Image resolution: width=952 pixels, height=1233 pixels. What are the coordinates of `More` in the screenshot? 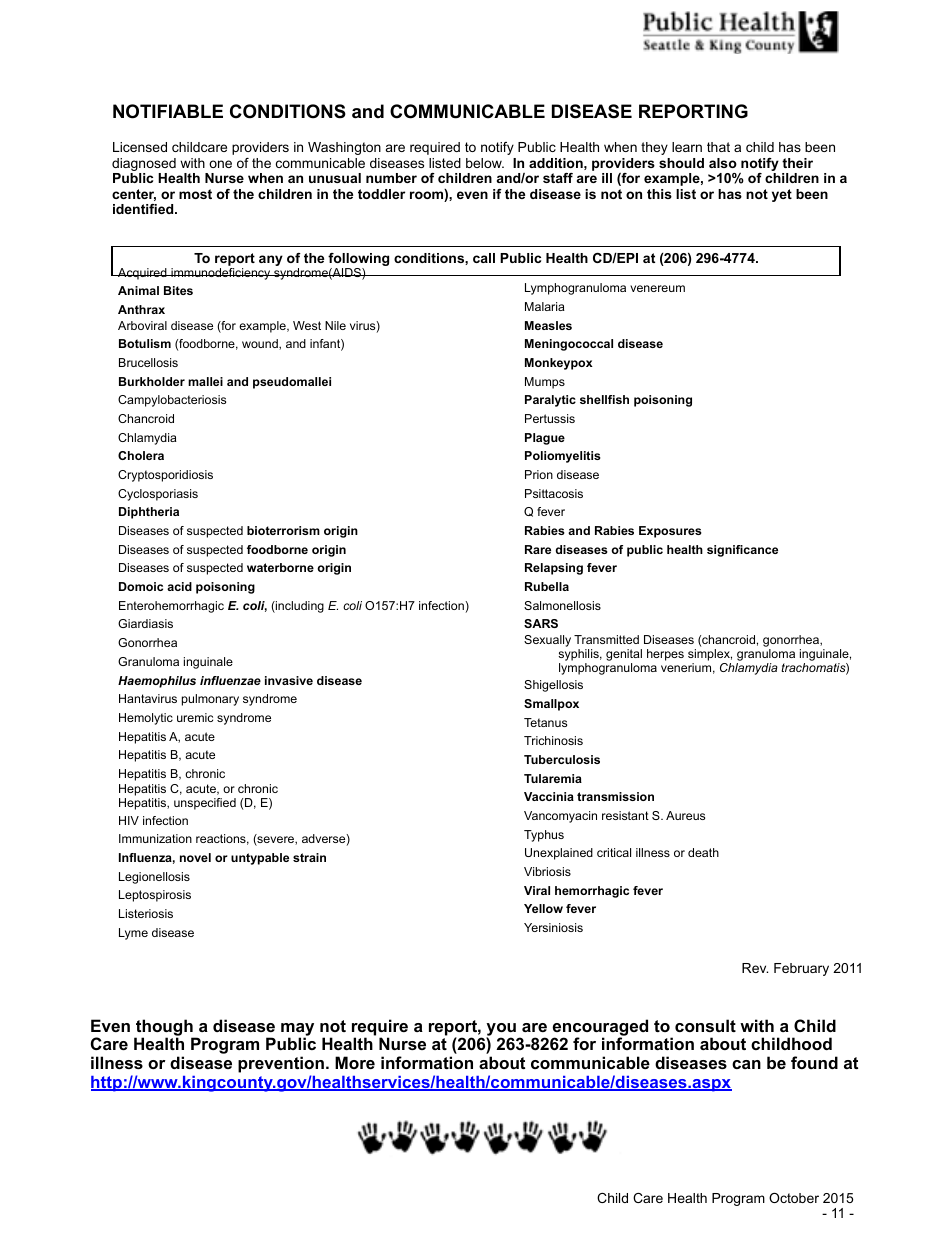 It's located at (355, 1062).
